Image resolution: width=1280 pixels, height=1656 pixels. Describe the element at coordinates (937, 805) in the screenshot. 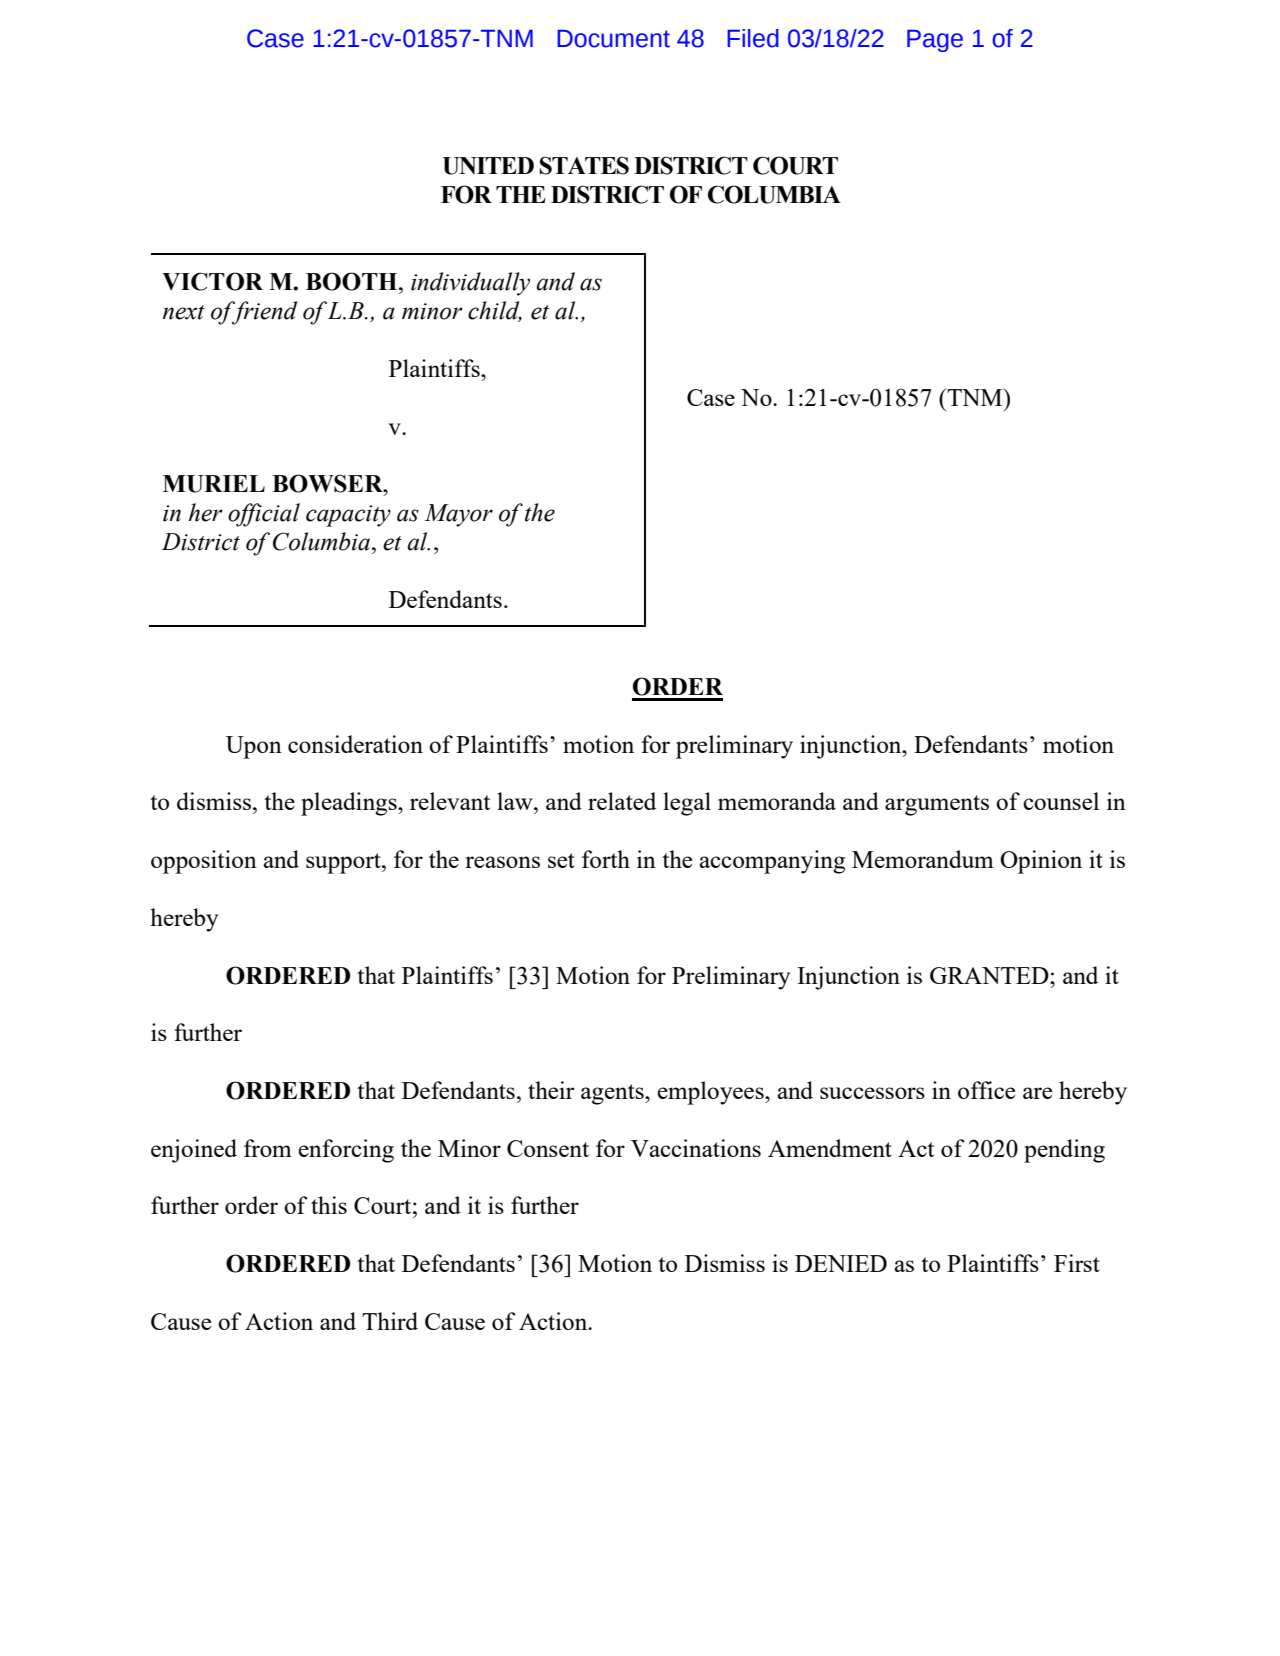

I see `arguments` at that location.
